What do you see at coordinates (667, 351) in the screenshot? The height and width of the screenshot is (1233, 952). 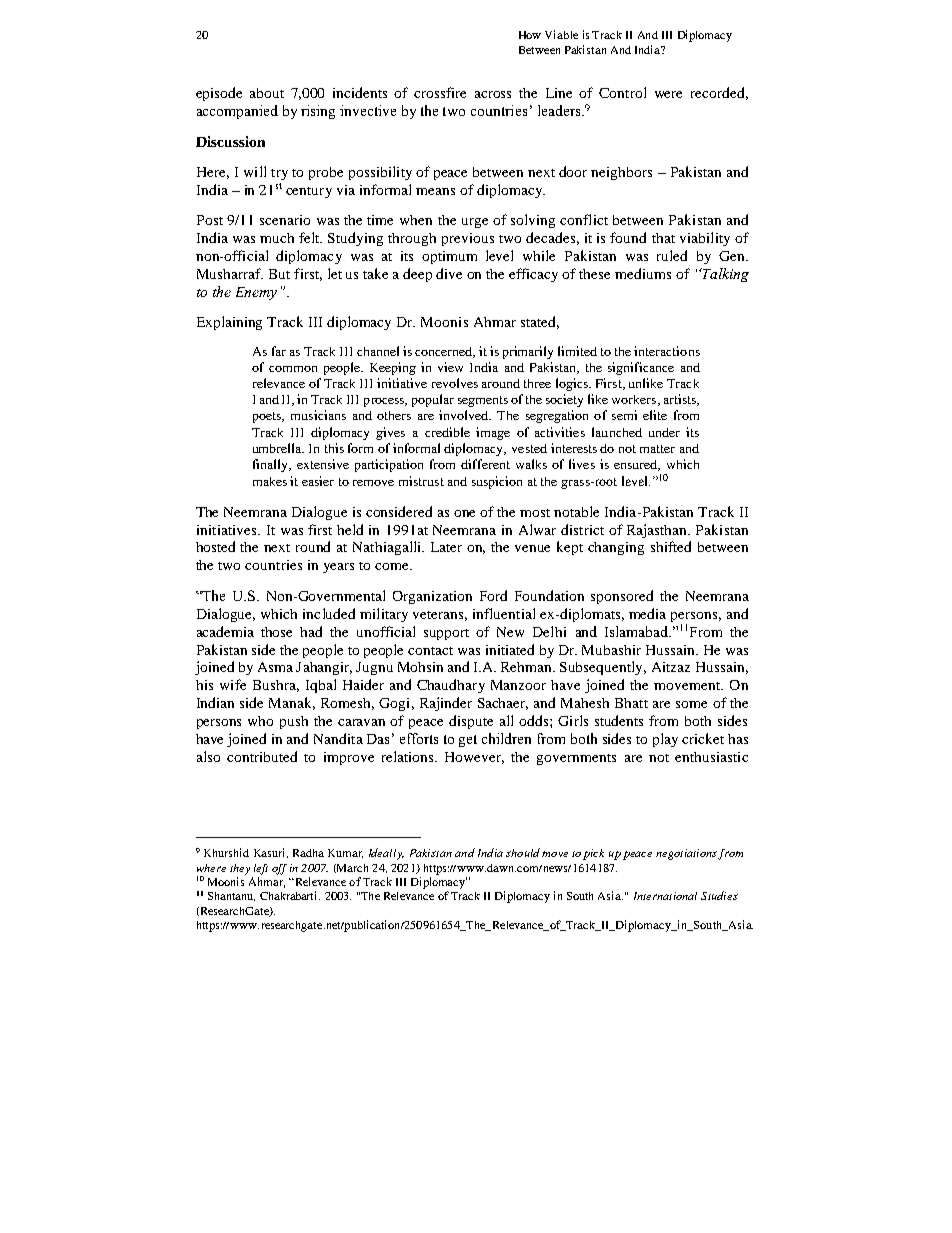 I see `interactions` at bounding box center [667, 351].
